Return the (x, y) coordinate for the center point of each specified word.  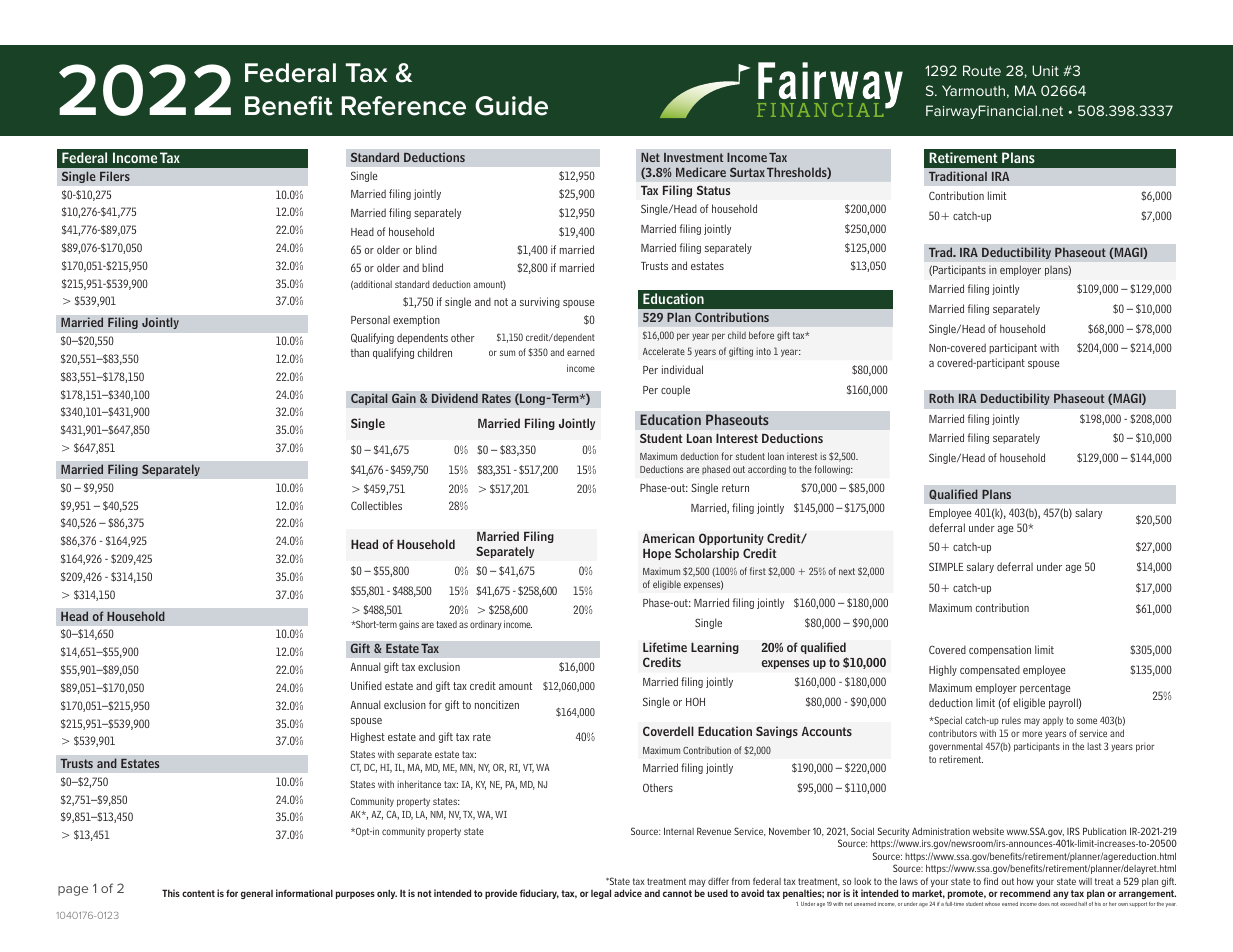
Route (982, 70)
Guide (511, 106)
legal (601, 894)
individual (682, 369)
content (198, 893)
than (360, 352)
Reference (403, 106)
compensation (1000, 650)
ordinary (486, 625)
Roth (941, 398)
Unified (366, 685)
